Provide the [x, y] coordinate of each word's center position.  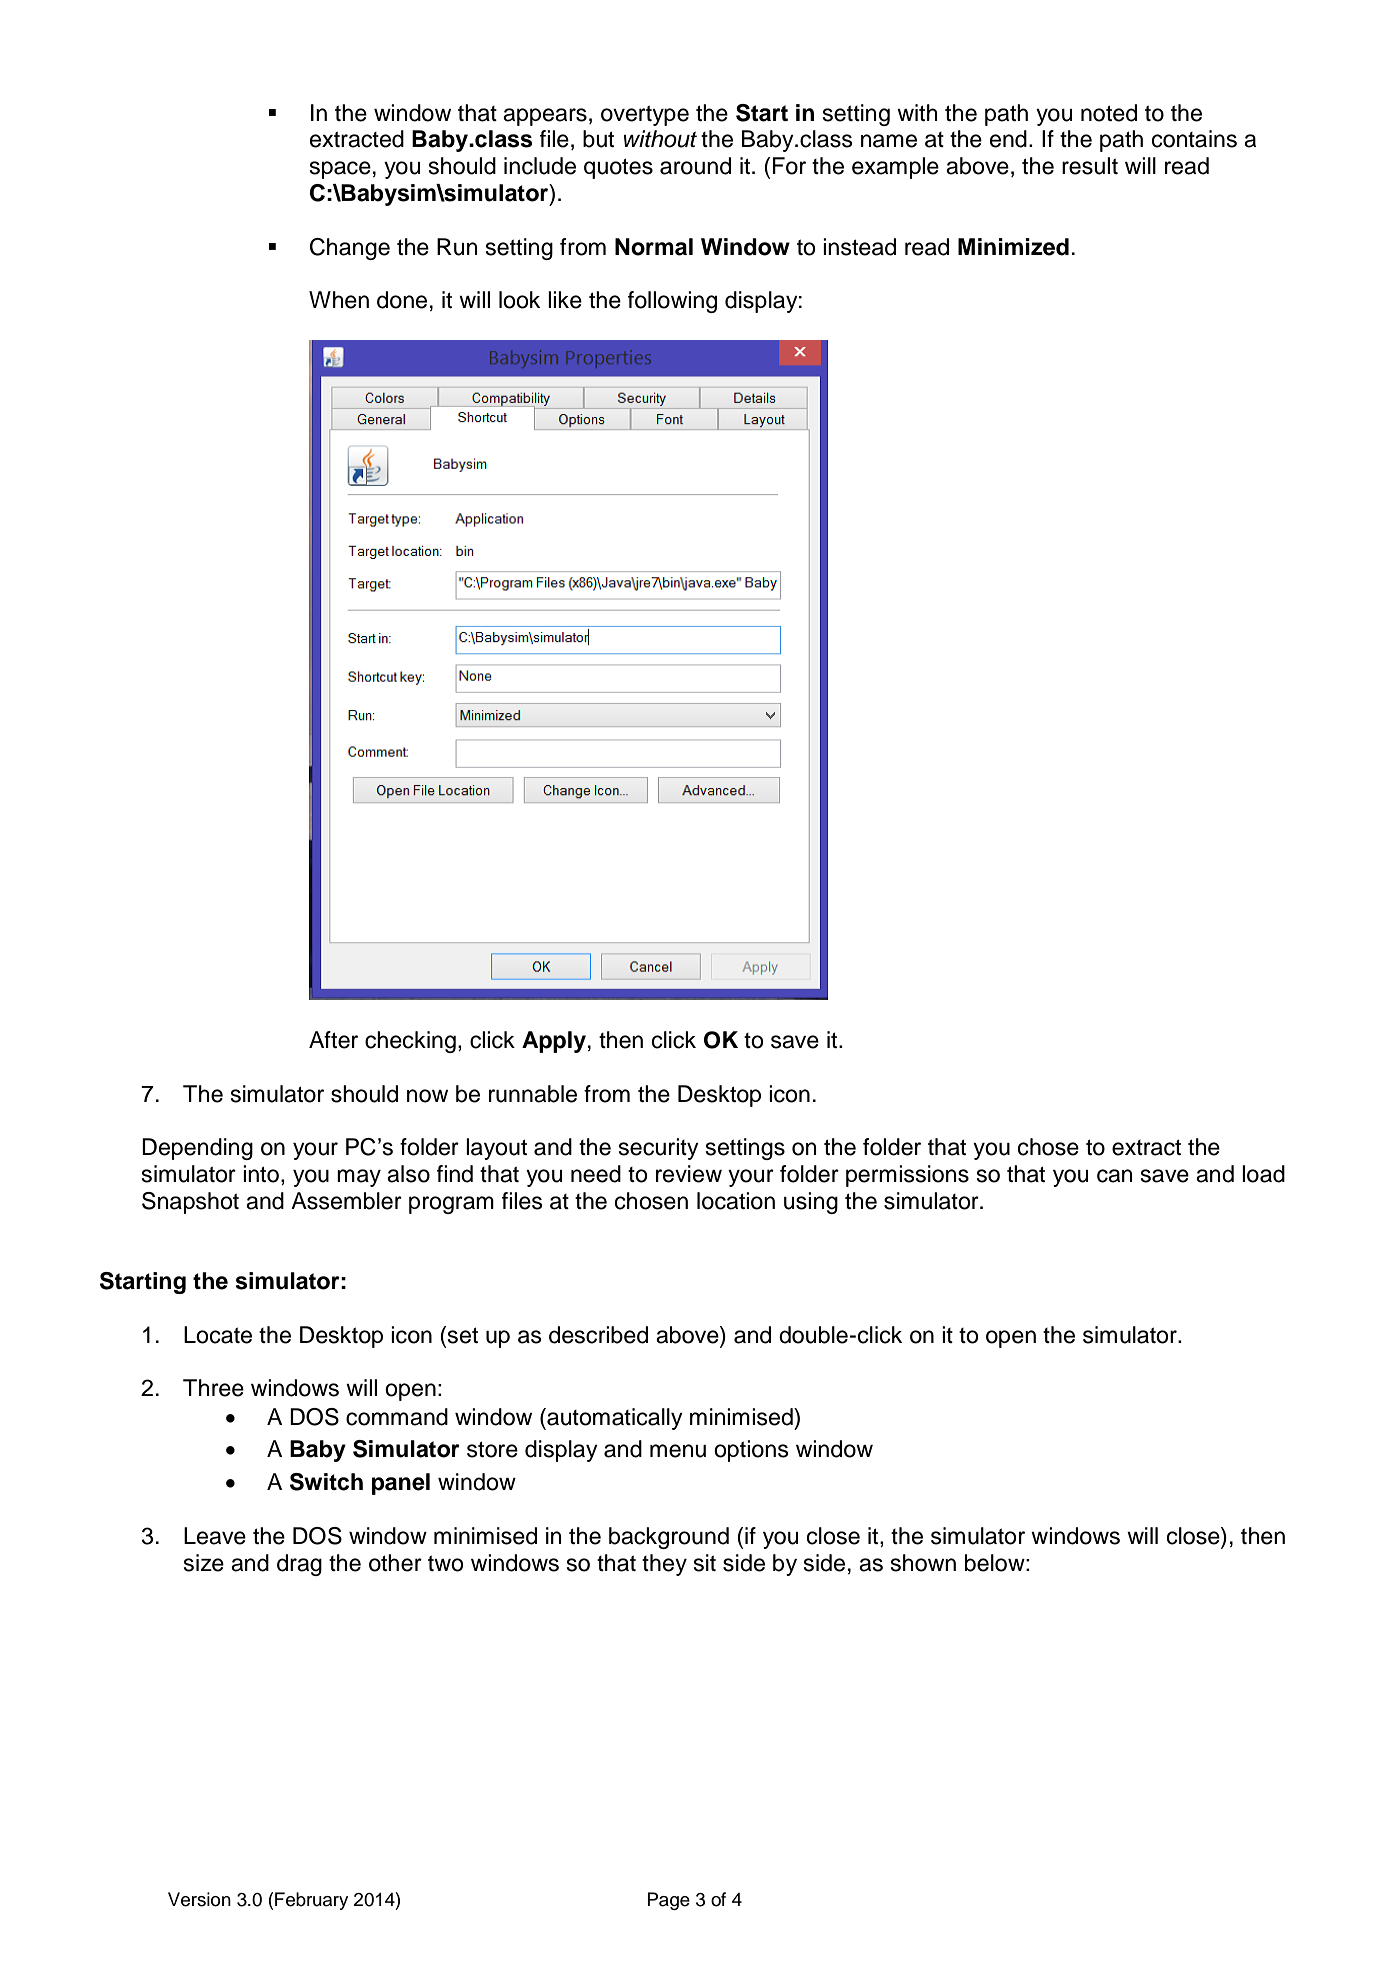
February [311, 1901]
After [333, 1040]
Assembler [346, 1201]
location [736, 1201]
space [340, 170]
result [1090, 166]
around [695, 166]
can [1115, 1176]
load [1263, 1174]
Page [669, 1901]
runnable [533, 1094]
